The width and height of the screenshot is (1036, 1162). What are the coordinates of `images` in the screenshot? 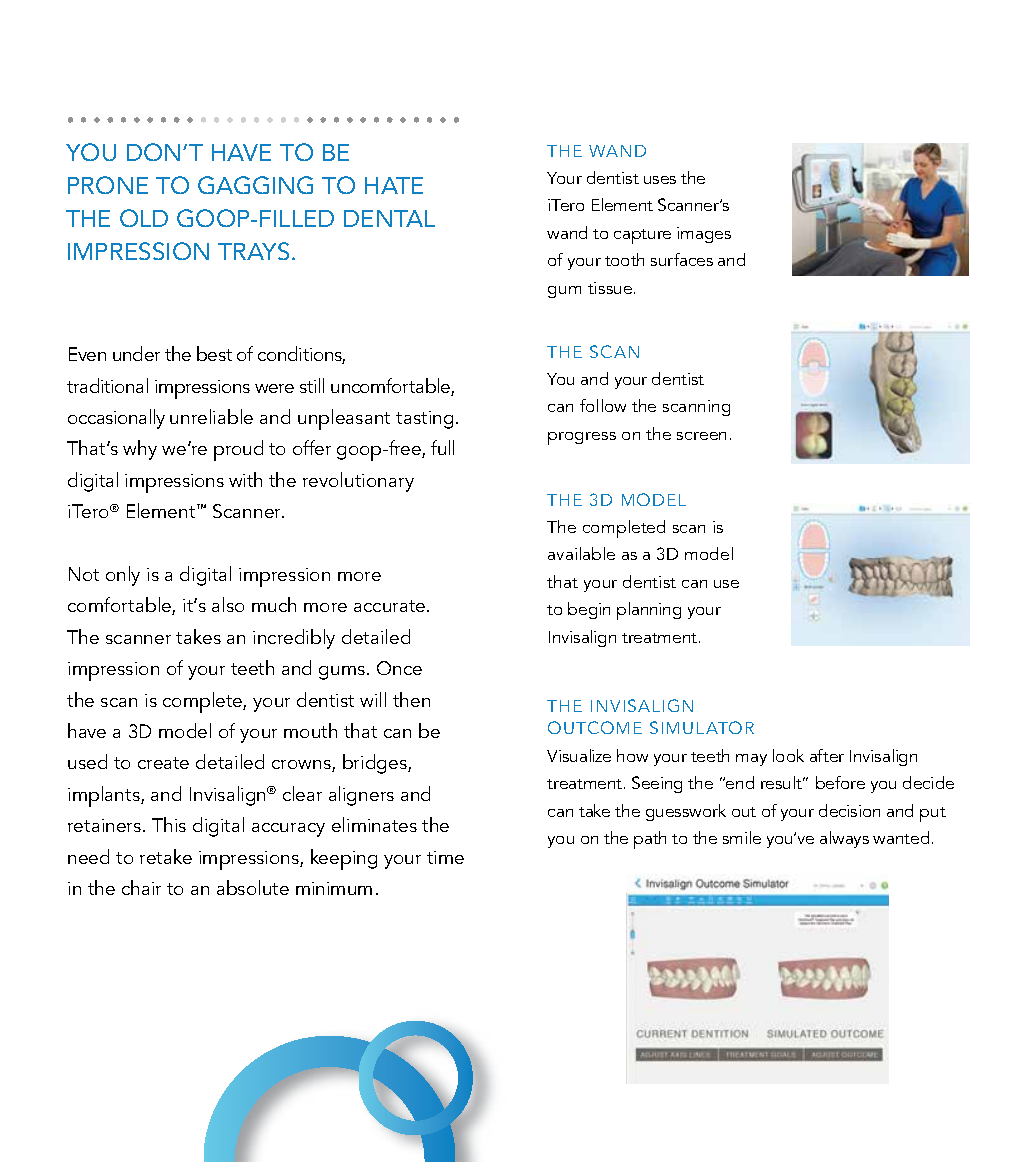 It's located at (704, 235).
